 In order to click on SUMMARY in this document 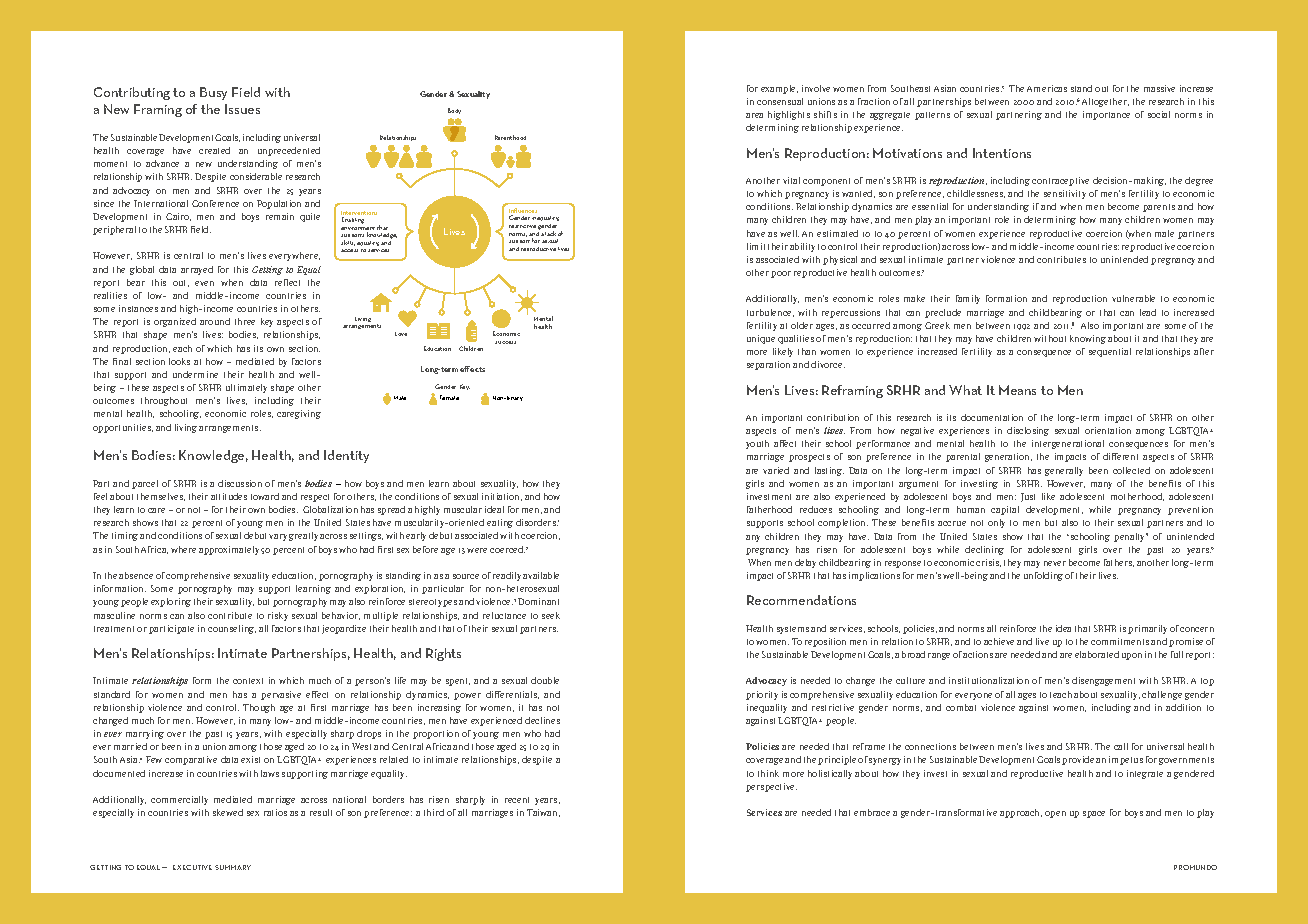, I will do `click(233, 867)`.
